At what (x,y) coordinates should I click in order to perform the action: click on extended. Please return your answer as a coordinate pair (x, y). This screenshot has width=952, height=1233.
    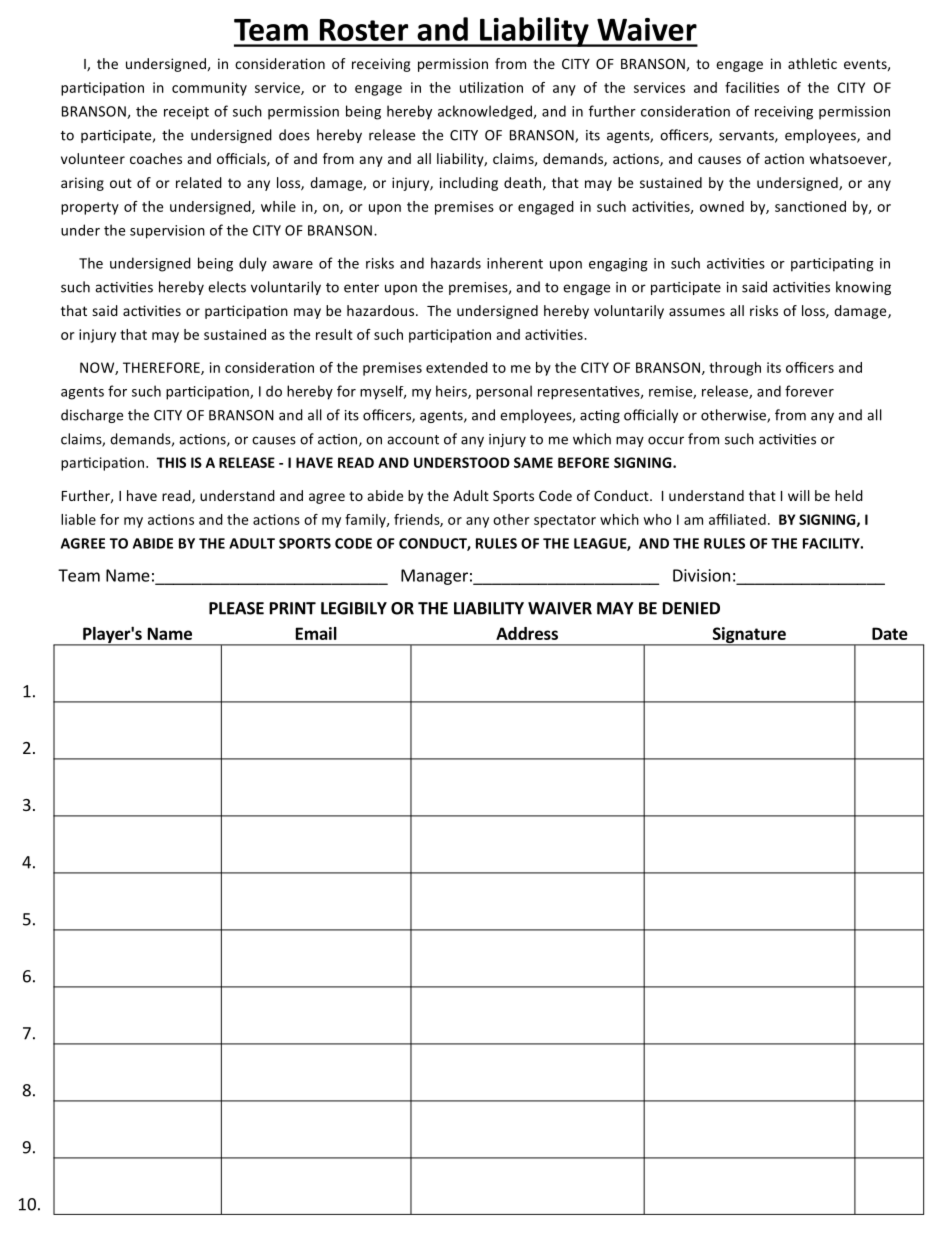
    Looking at the image, I should click on (457, 367).
